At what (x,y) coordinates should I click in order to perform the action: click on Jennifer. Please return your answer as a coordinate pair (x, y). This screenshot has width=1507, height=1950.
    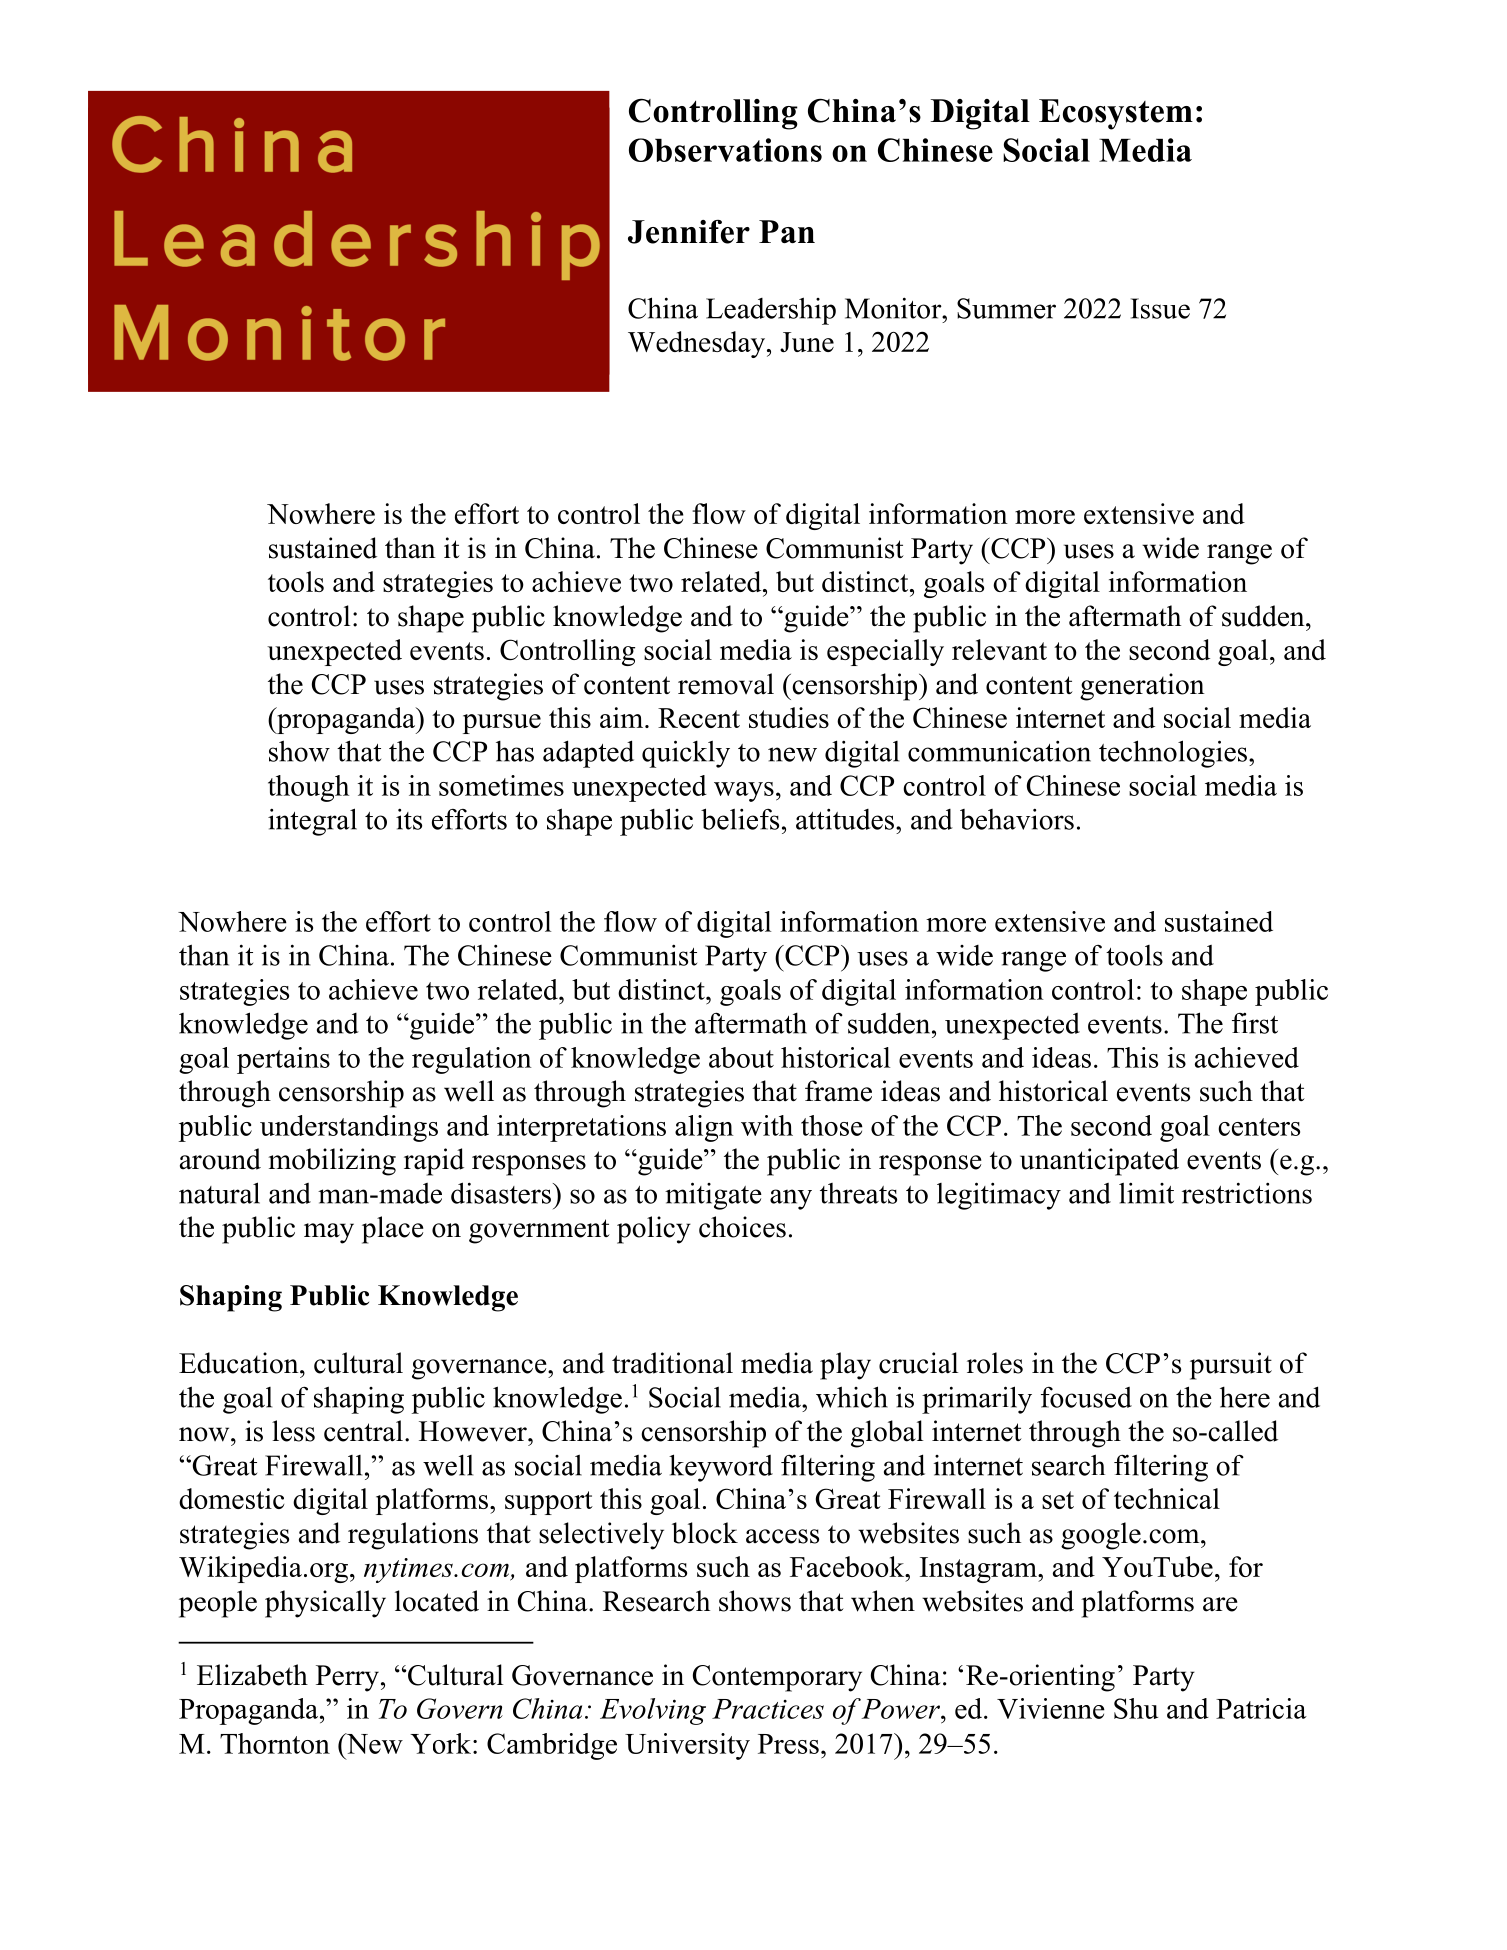
    Looking at the image, I should click on (689, 232).
